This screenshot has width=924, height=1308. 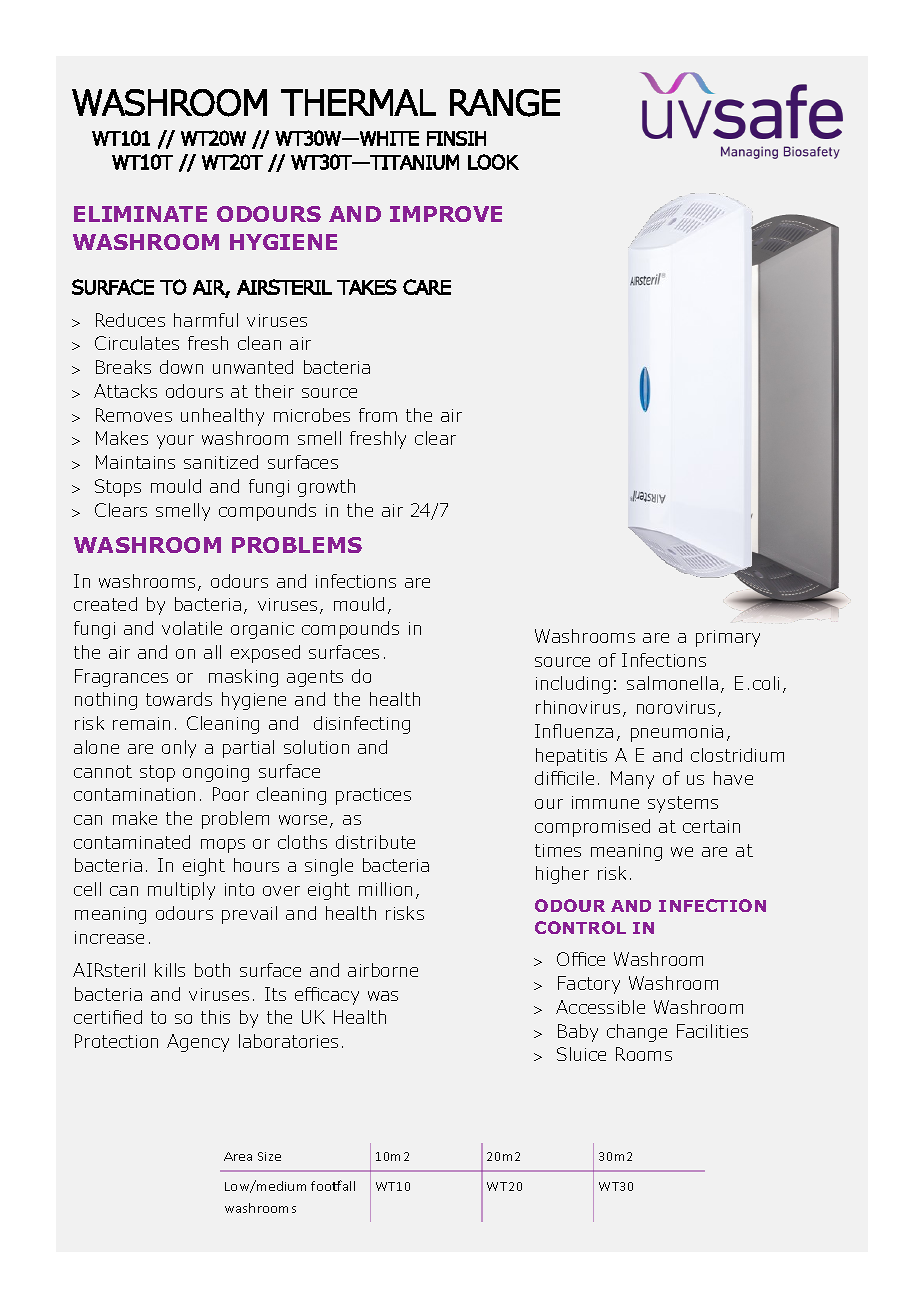 What do you see at coordinates (192, 628) in the screenshot?
I see `volatile` at bounding box center [192, 628].
